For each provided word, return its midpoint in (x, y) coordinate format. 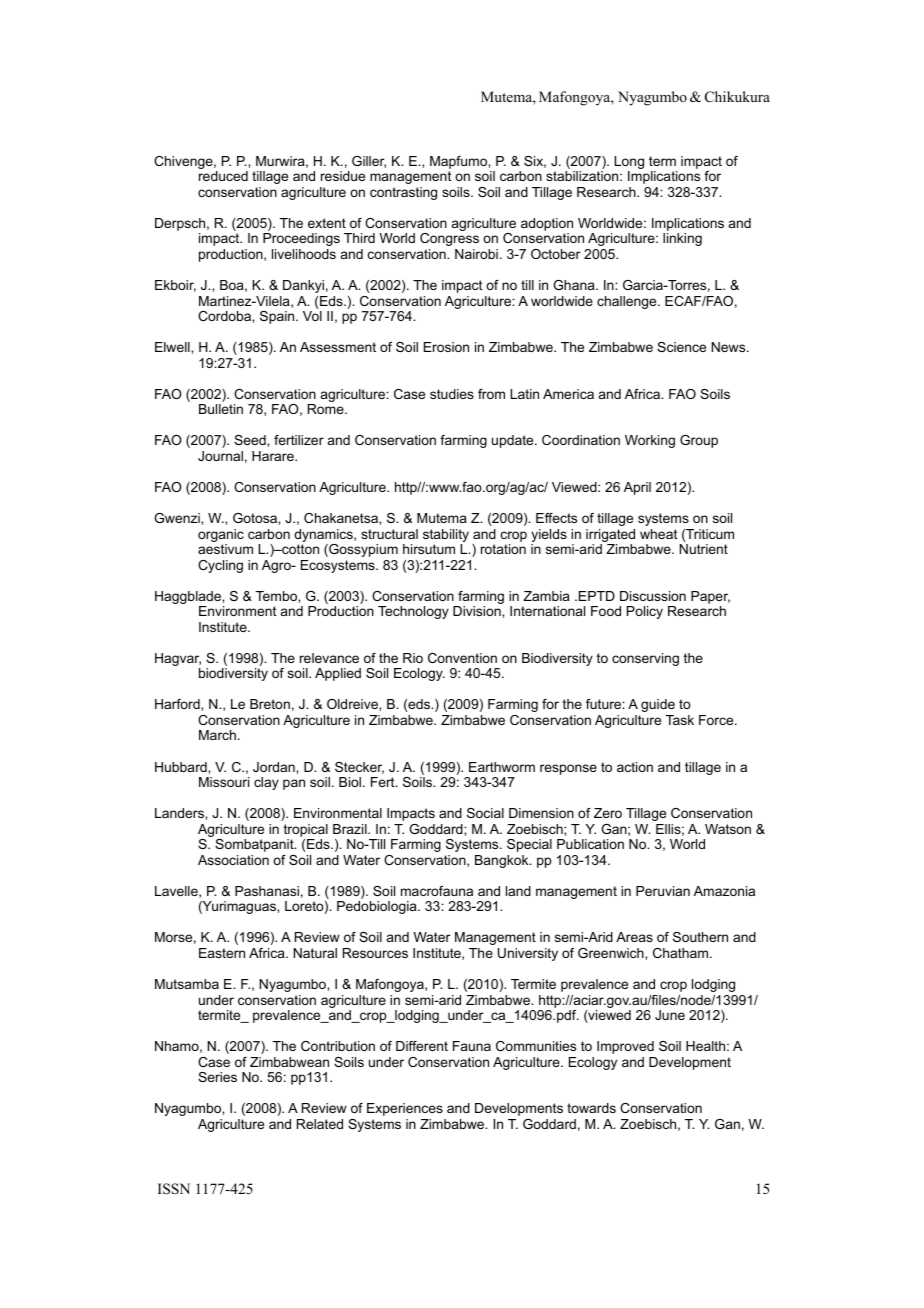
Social (485, 813)
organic (221, 535)
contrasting (403, 193)
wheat (659, 534)
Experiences (405, 1109)
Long (629, 164)
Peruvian (663, 891)
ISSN (174, 1189)
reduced (223, 176)
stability (446, 535)
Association (233, 860)
